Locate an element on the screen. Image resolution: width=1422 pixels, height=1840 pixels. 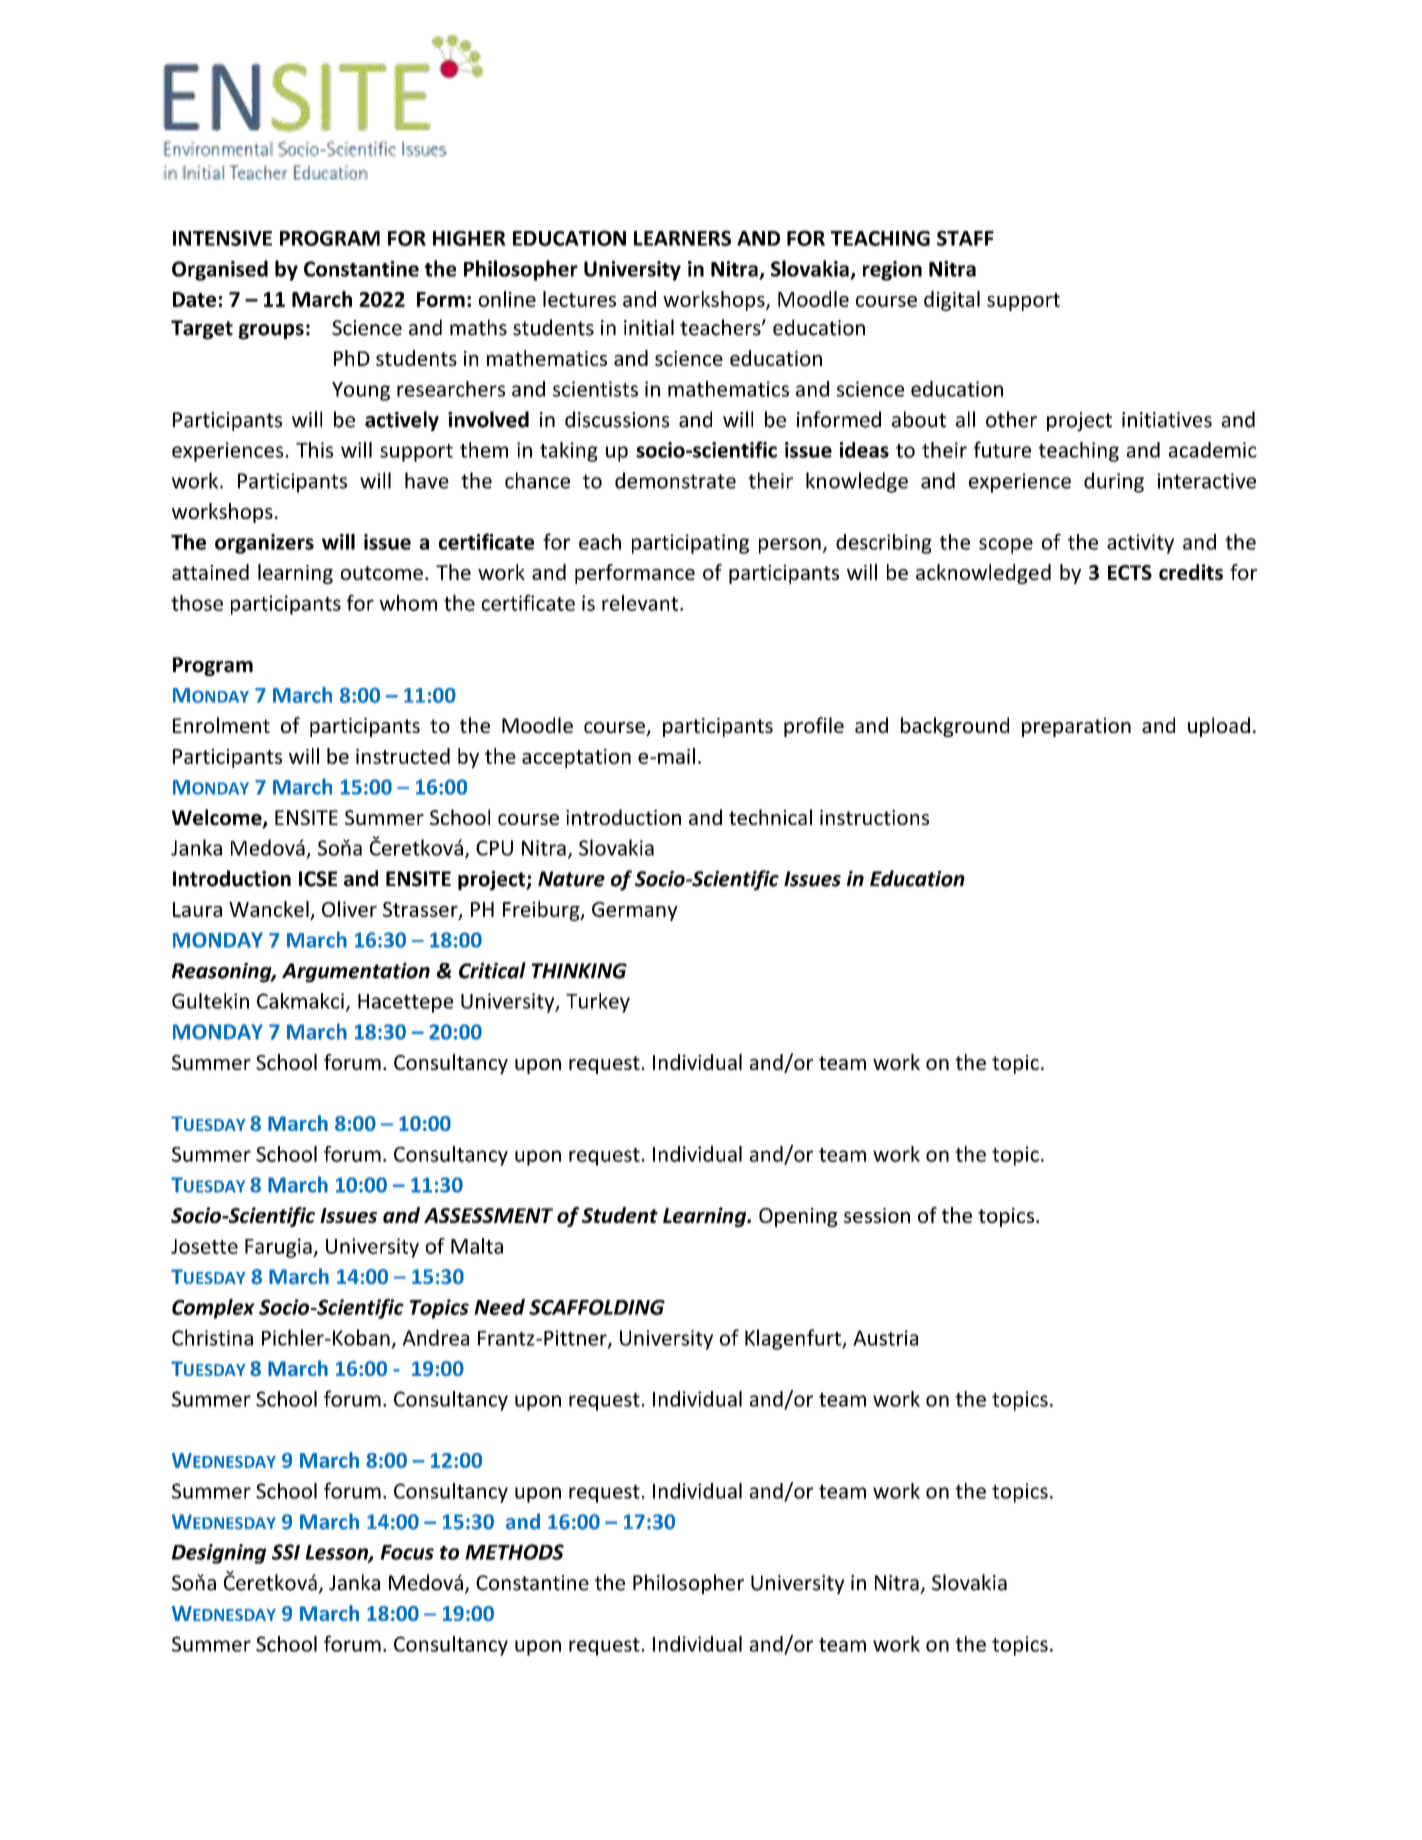
groups is located at coordinates (271, 332).
